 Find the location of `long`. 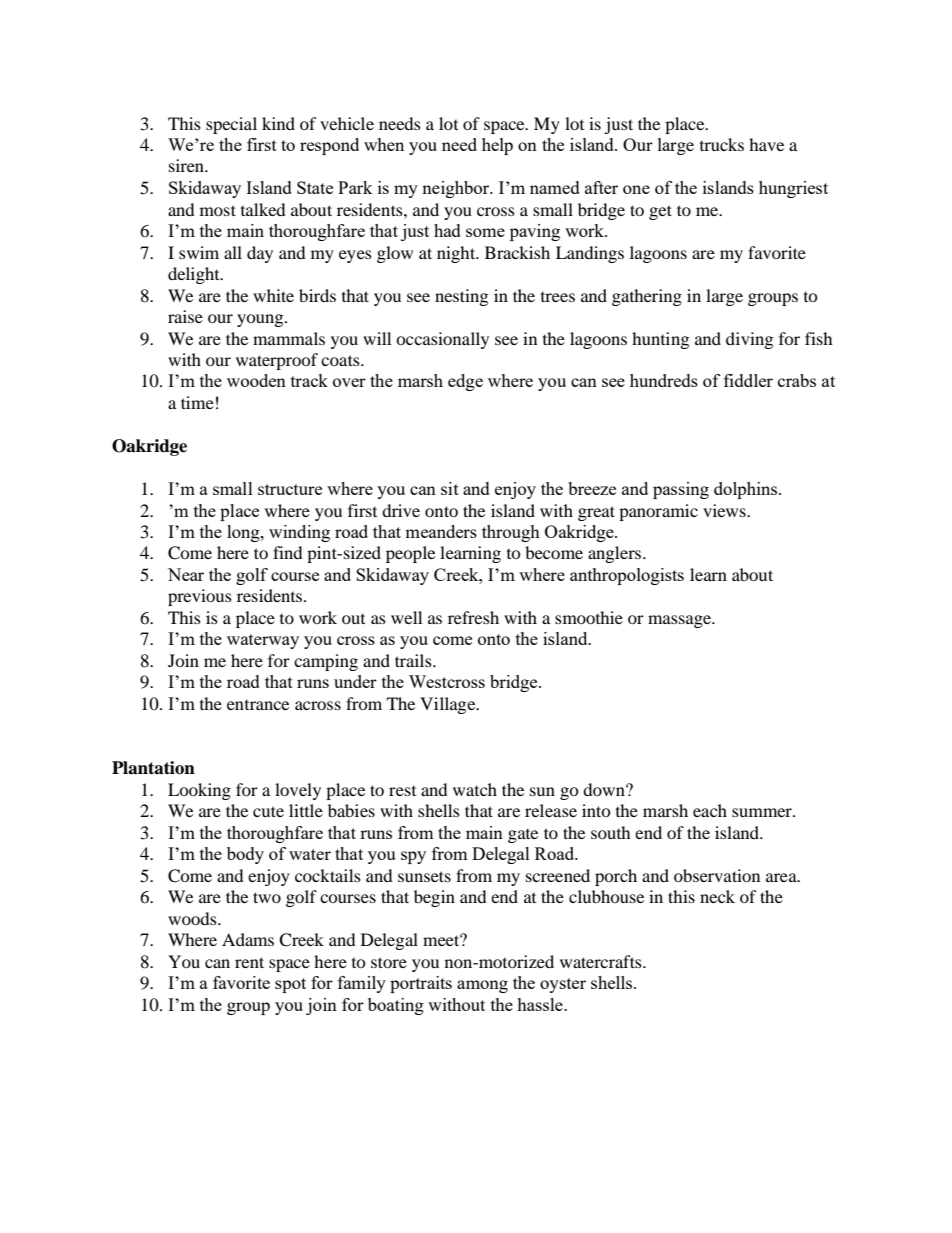

long is located at coordinates (244, 533).
